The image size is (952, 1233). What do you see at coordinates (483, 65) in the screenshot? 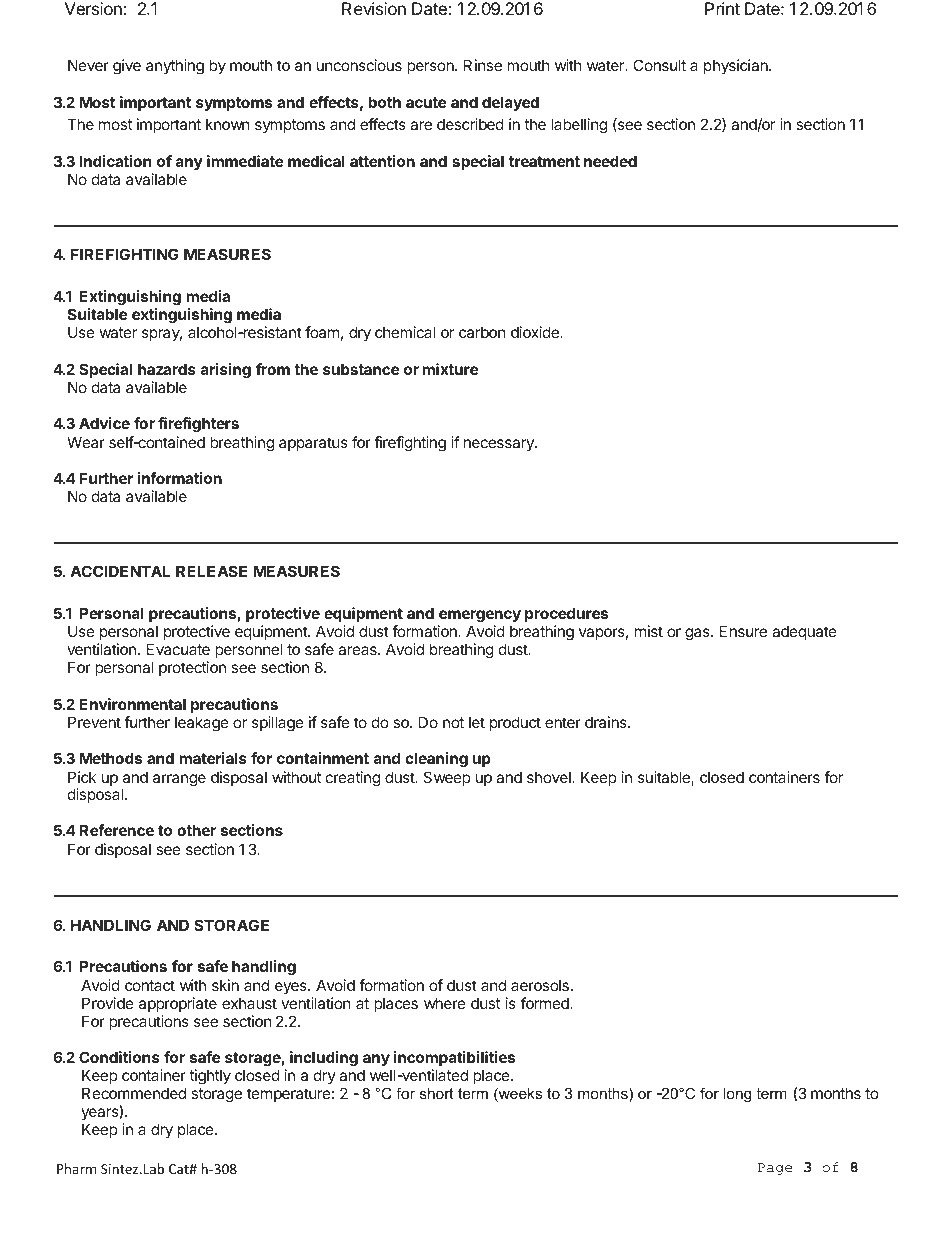
I see `Rinse` at bounding box center [483, 65].
